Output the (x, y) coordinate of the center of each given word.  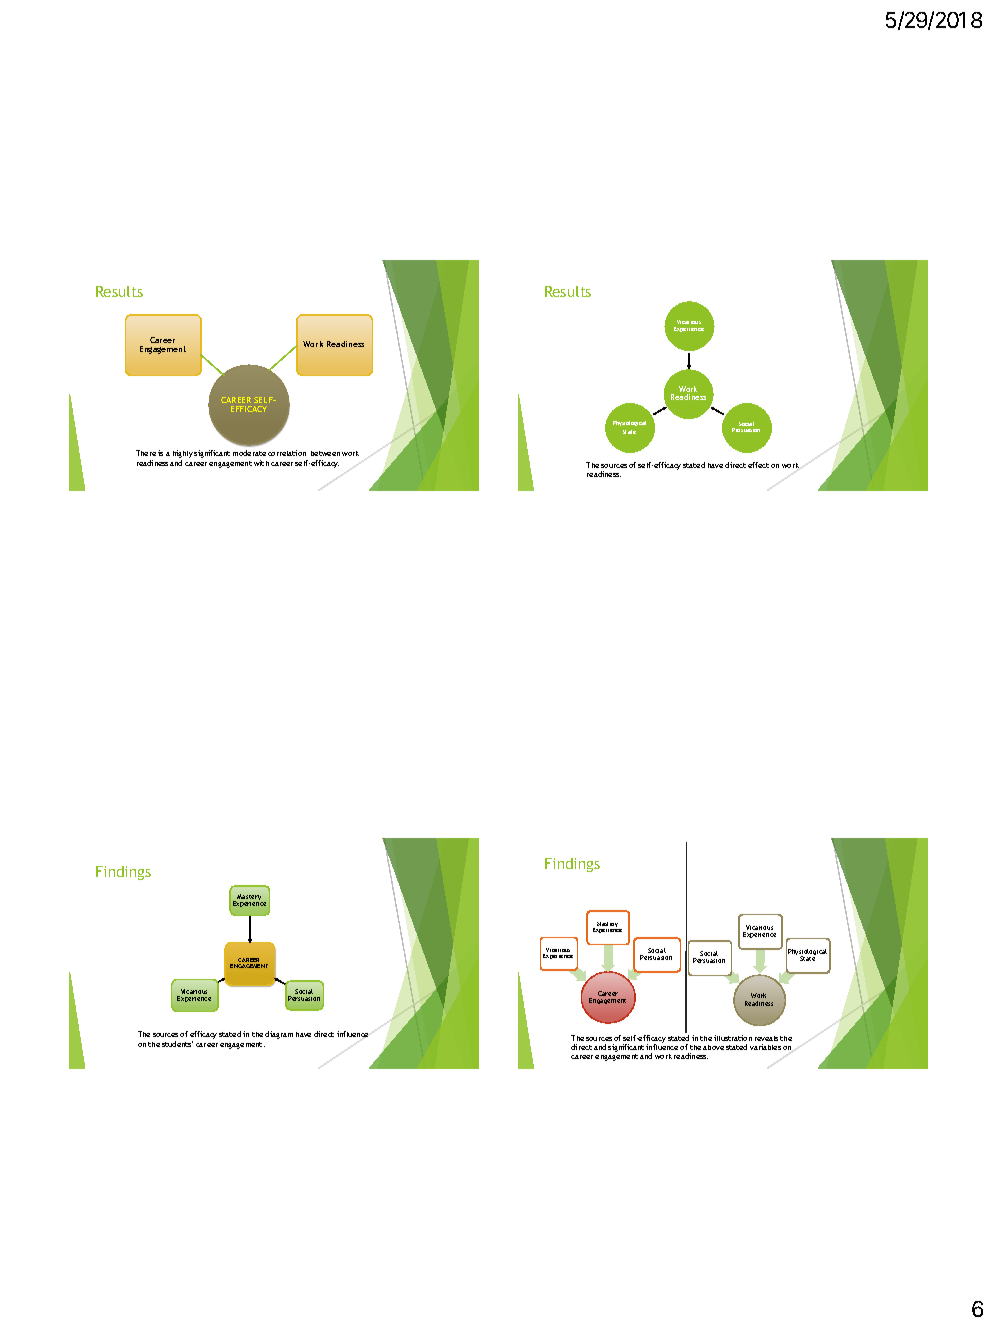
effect (758, 465)
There (146, 453)
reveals (766, 1038)
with (261, 463)
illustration (733, 1038)
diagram (279, 1035)
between (325, 453)
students (177, 1044)
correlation (287, 453)
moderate (249, 453)
